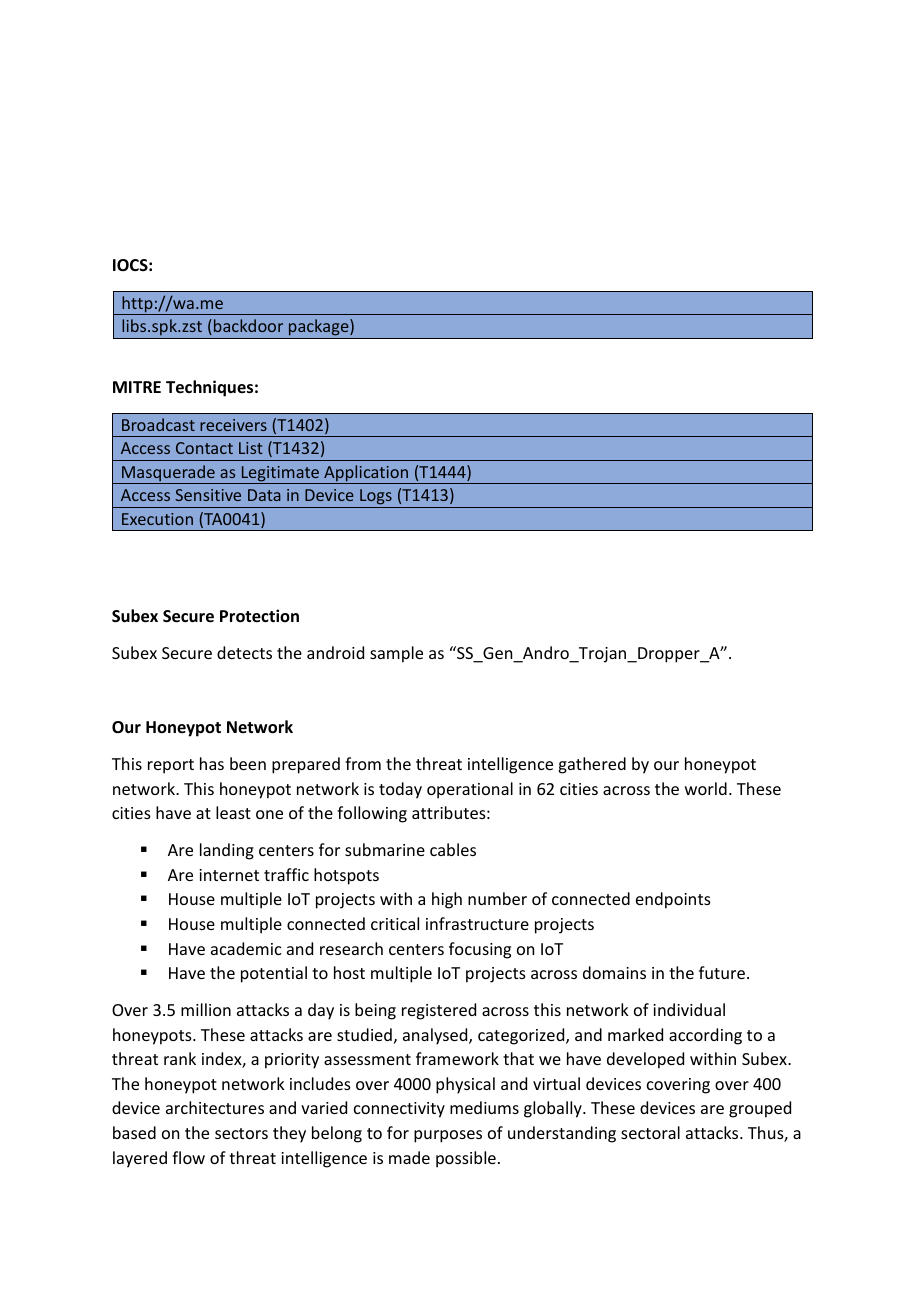  Describe the element at coordinates (366, 474) in the screenshot. I see `Application` at that location.
